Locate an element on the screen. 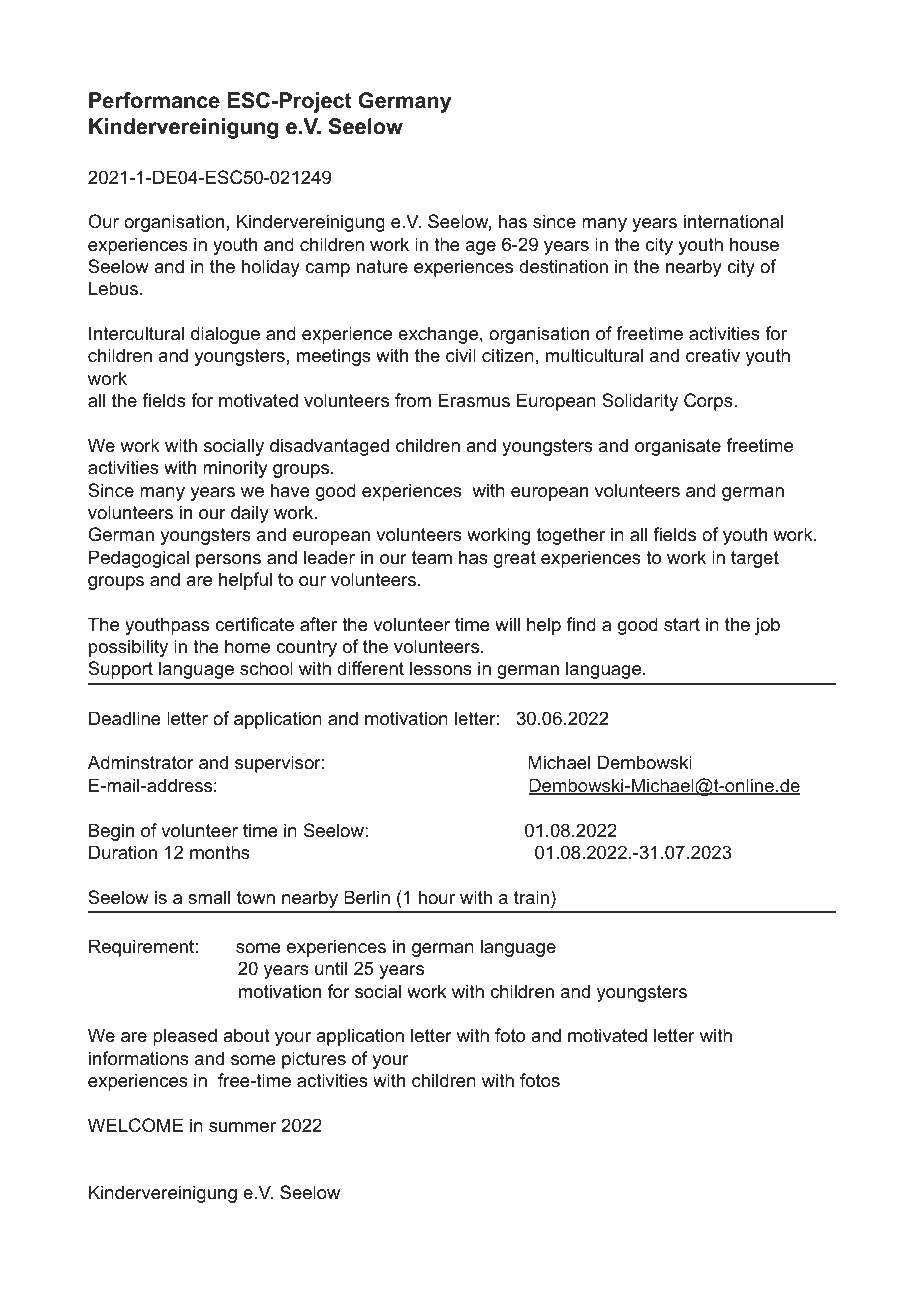  certificate is located at coordinates (254, 624).
